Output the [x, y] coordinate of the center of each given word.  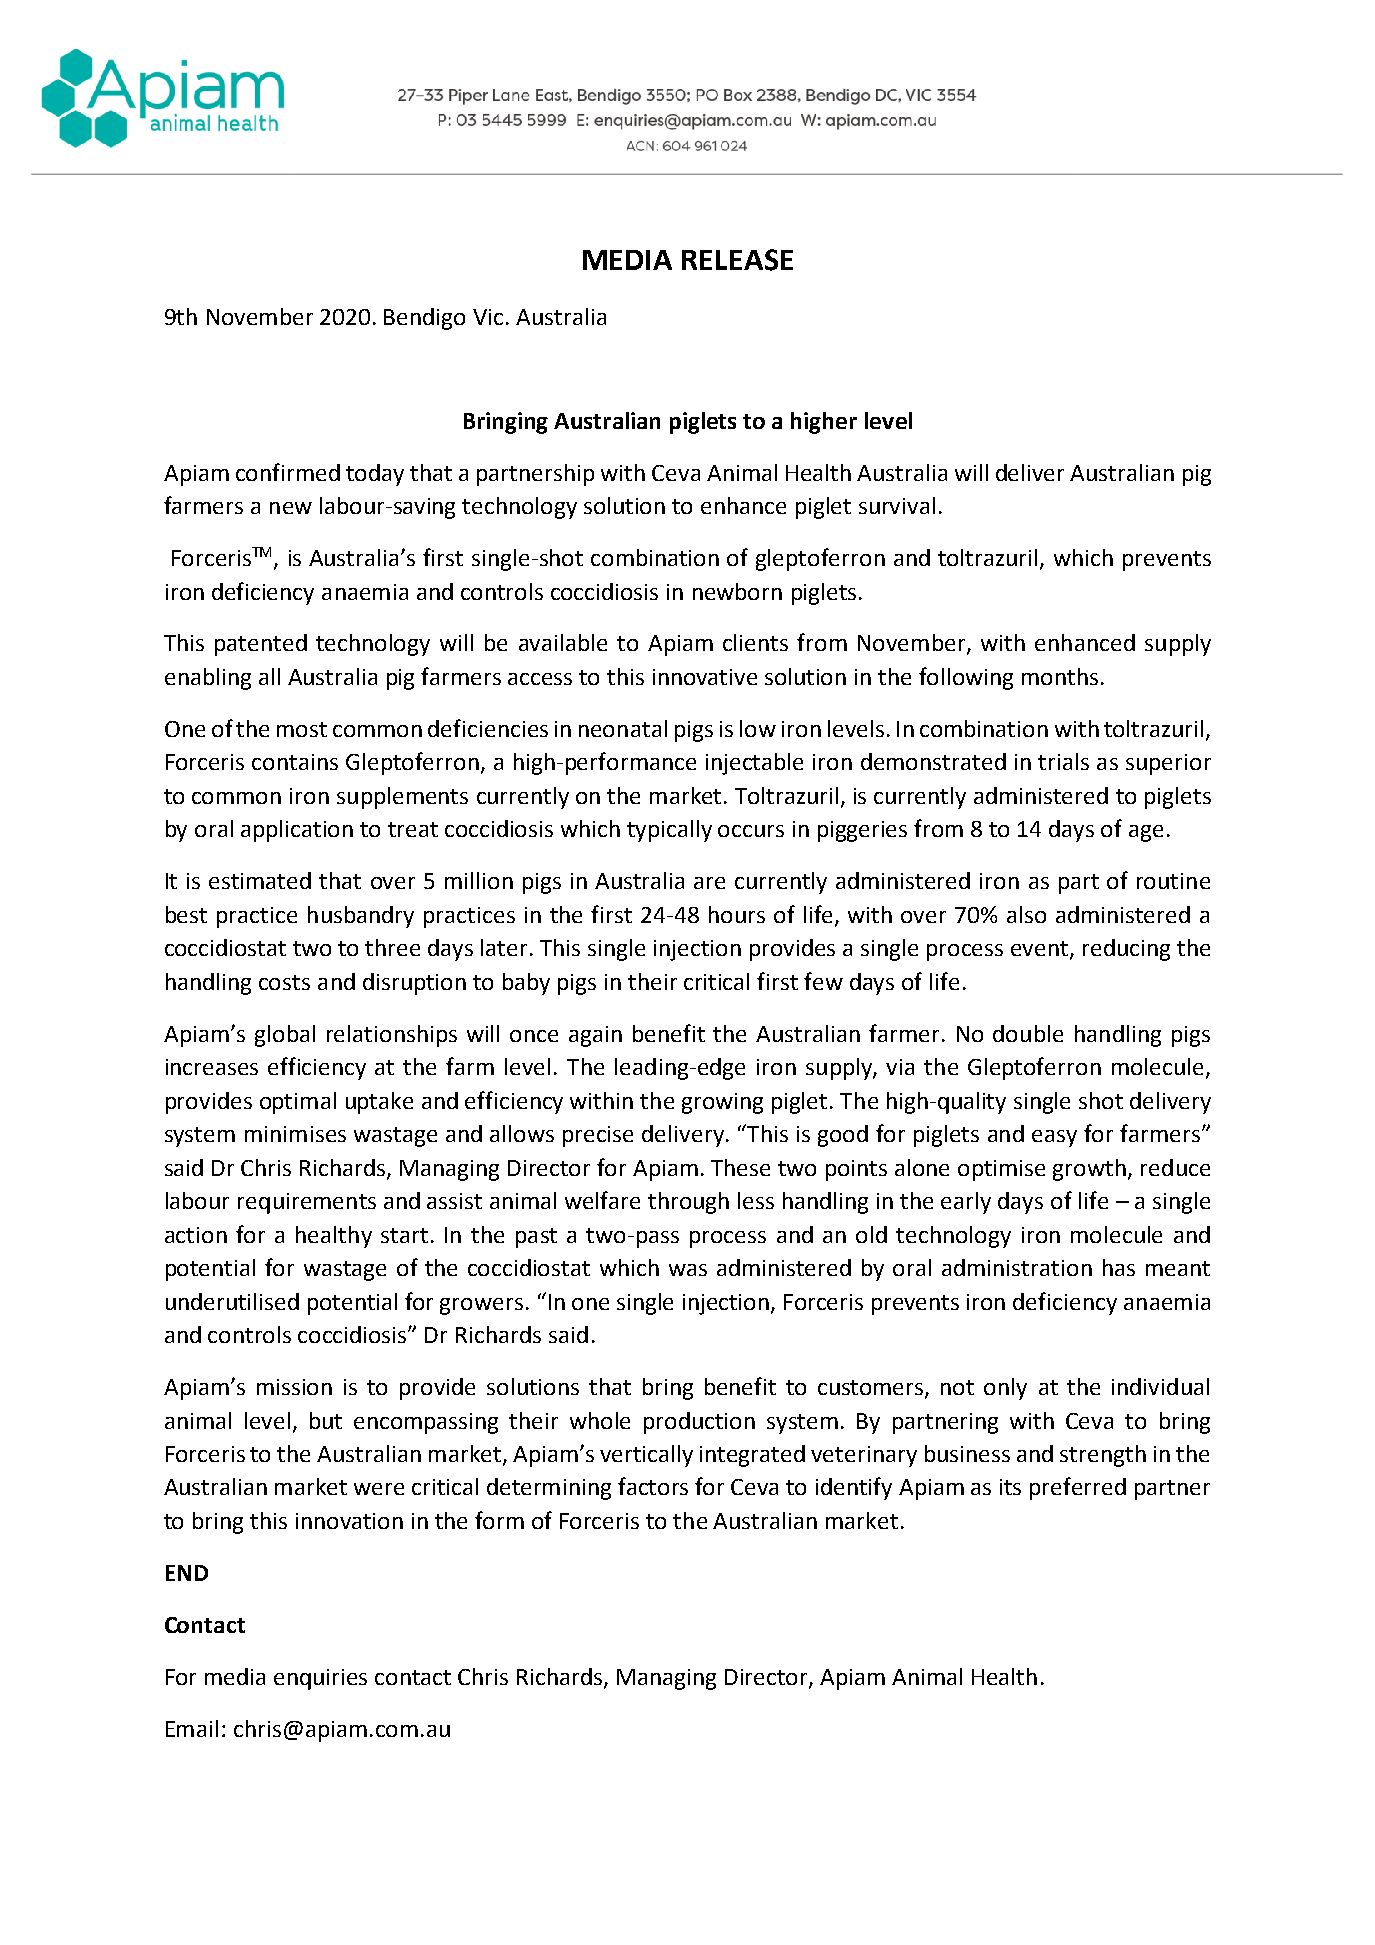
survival [897, 505]
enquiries [320, 1679]
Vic [488, 317]
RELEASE [737, 260]
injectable [754, 764]
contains [295, 762]
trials [1063, 761]
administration [1017, 1267]
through [688, 1203]
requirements [307, 1203]
